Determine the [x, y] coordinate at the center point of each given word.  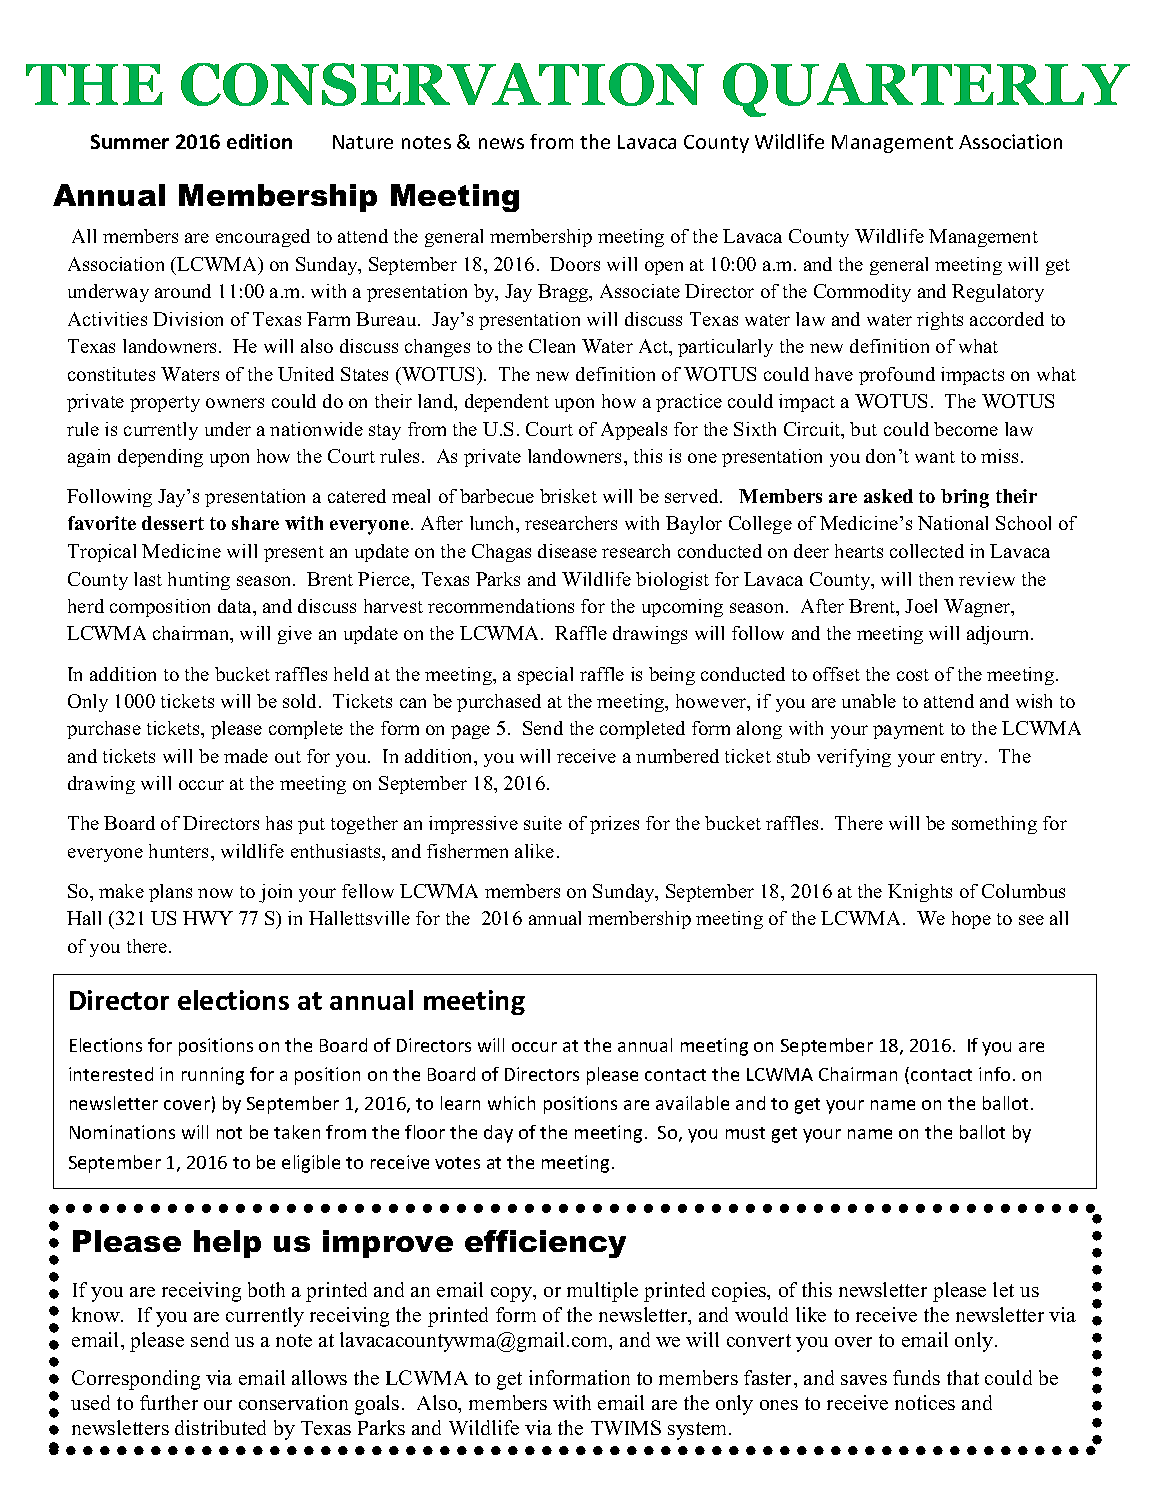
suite [543, 823]
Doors [575, 264]
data [236, 607]
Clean [552, 346]
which [511, 1103]
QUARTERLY [926, 90]
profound [897, 376]
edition [259, 141]
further [169, 1402]
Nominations [122, 1132]
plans [170, 893]
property [165, 404]
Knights [920, 893]
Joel [921, 606]
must [745, 1133]
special [545, 676]
